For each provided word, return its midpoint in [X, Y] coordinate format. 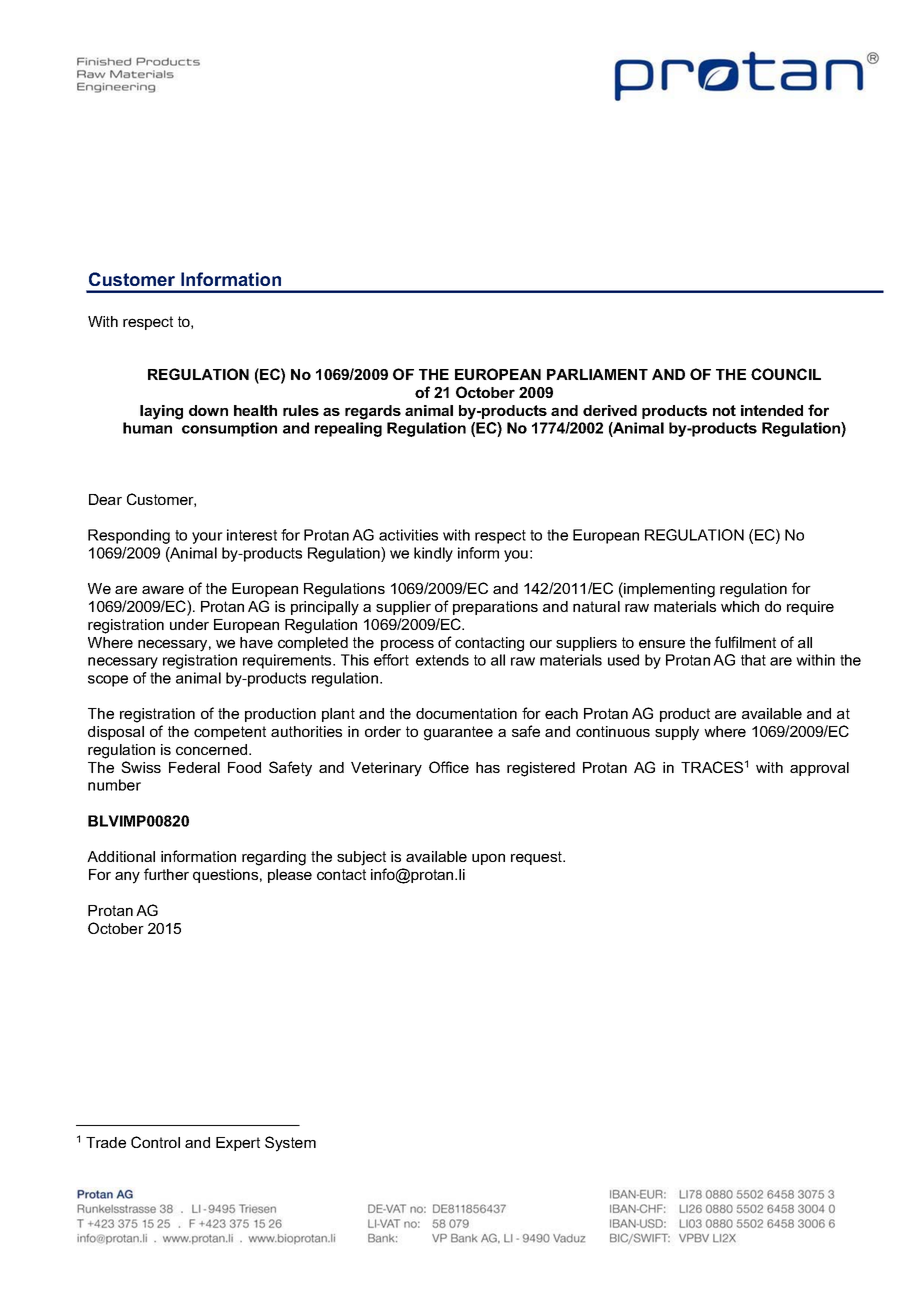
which [740, 606]
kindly [433, 554]
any [127, 877]
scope [108, 681]
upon [488, 859]
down [208, 410]
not [724, 410]
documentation [466, 713]
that [753, 660]
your [207, 538]
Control [155, 1142]
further [166, 874]
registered [541, 769]
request [538, 858]
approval [819, 769]
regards [373, 412]
